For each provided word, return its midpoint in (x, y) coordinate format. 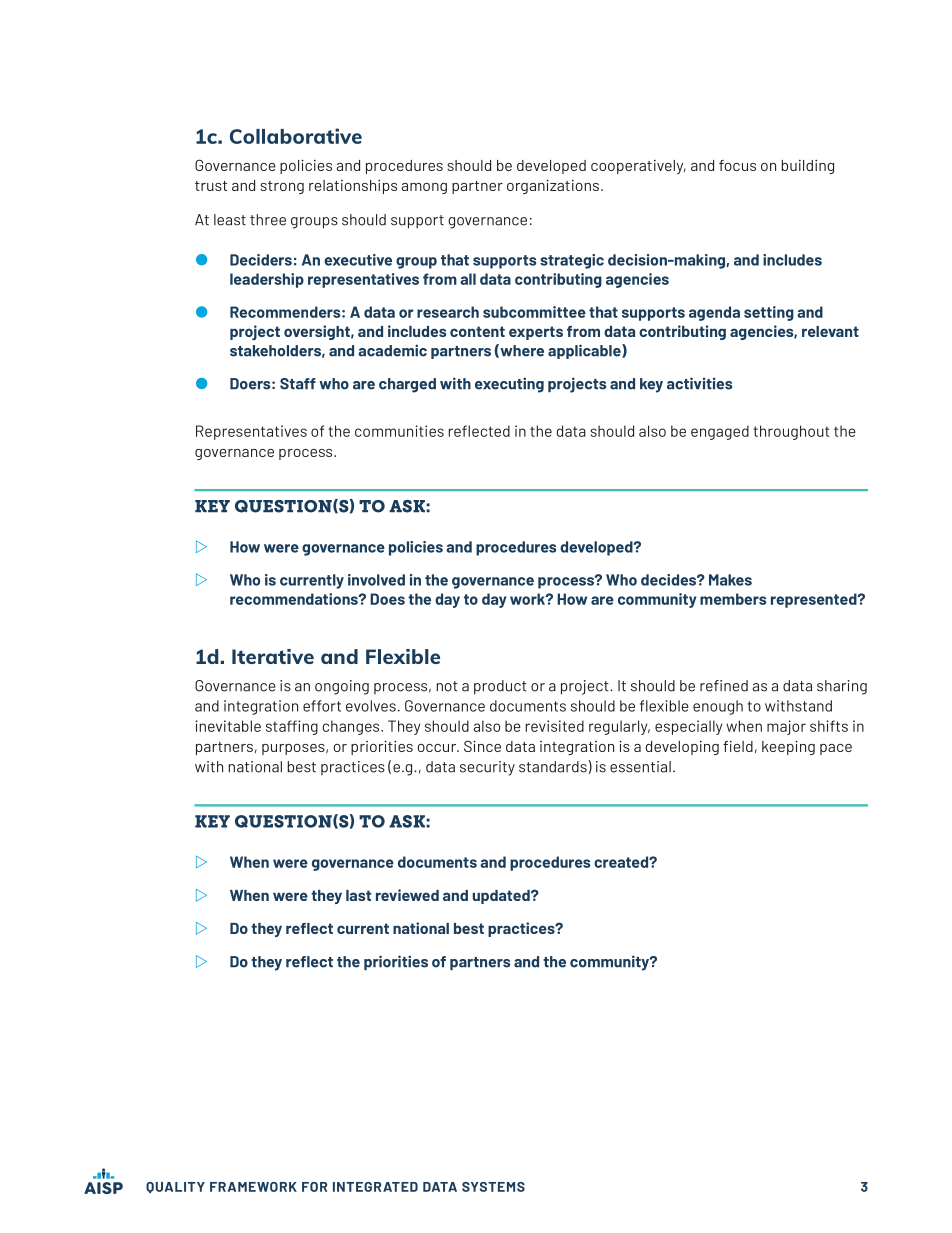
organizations (553, 186)
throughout (791, 432)
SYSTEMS (493, 1187)
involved (376, 580)
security (487, 768)
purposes (294, 749)
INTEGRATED (375, 1187)
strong (282, 187)
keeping (788, 747)
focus (737, 165)
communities (399, 431)
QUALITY (175, 1187)
